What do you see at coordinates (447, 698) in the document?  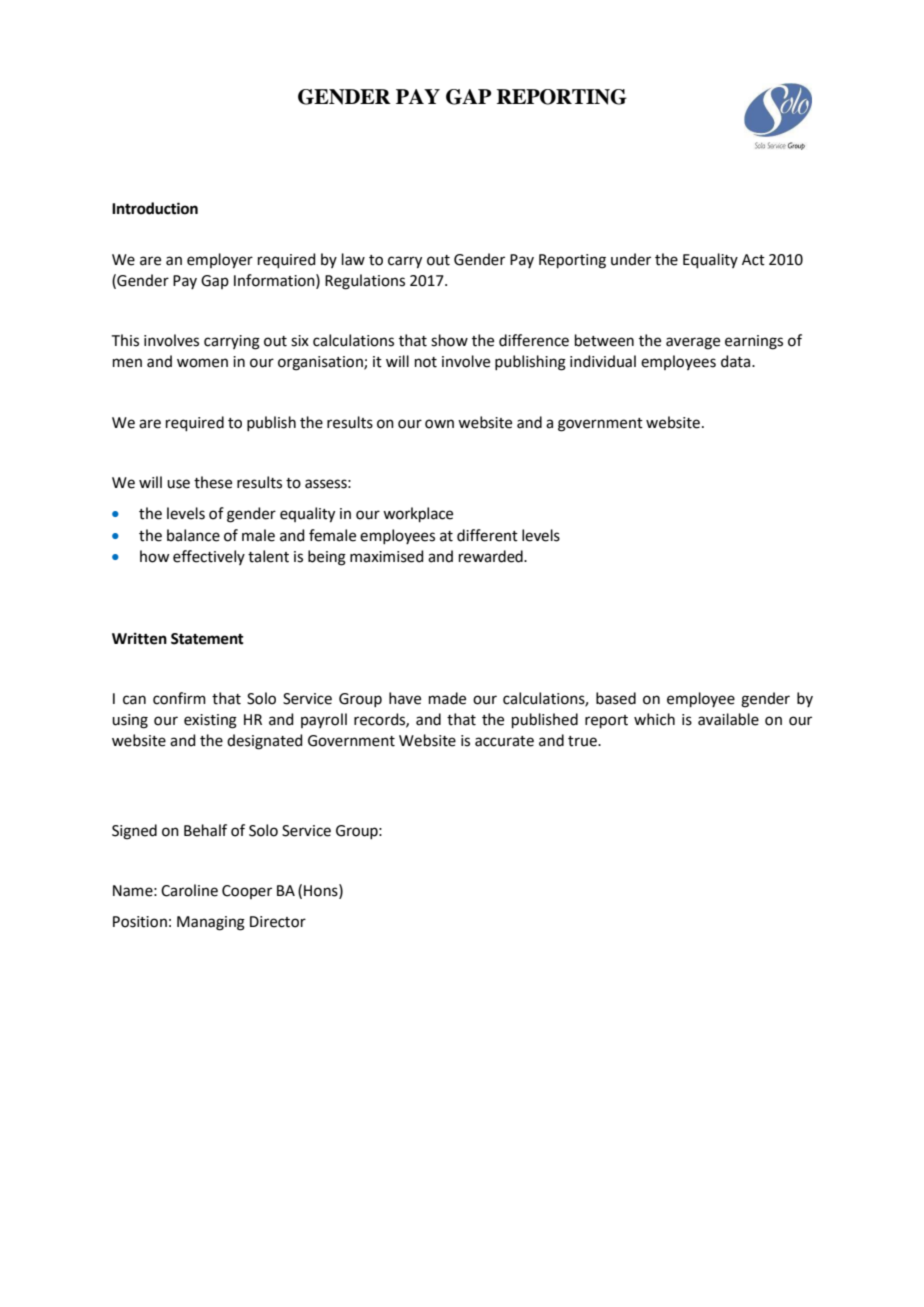 I see `made` at bounding box center [447, 698].
